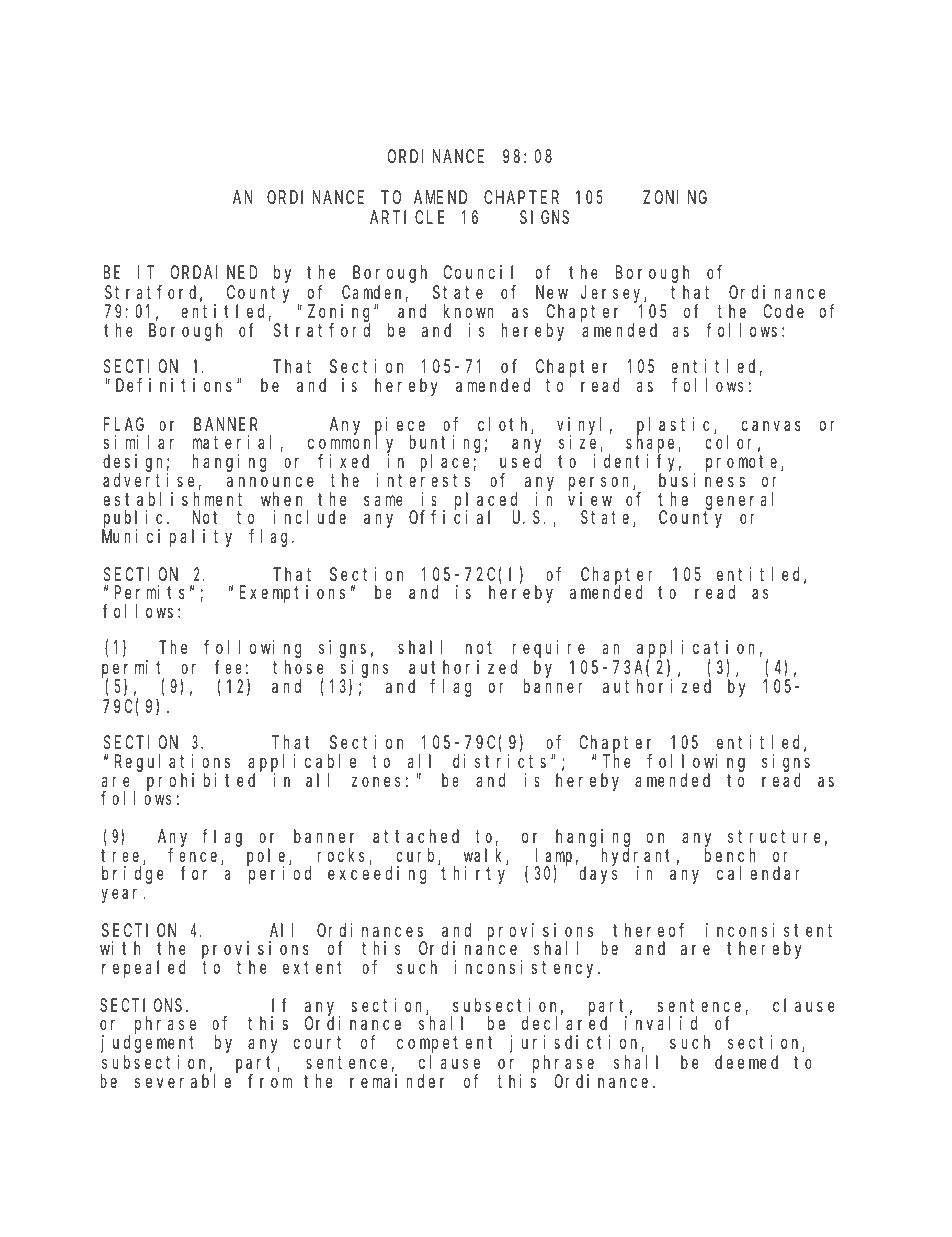 The height and width of the document is (1237, 952). I want to click on require, so click(548, 649).
